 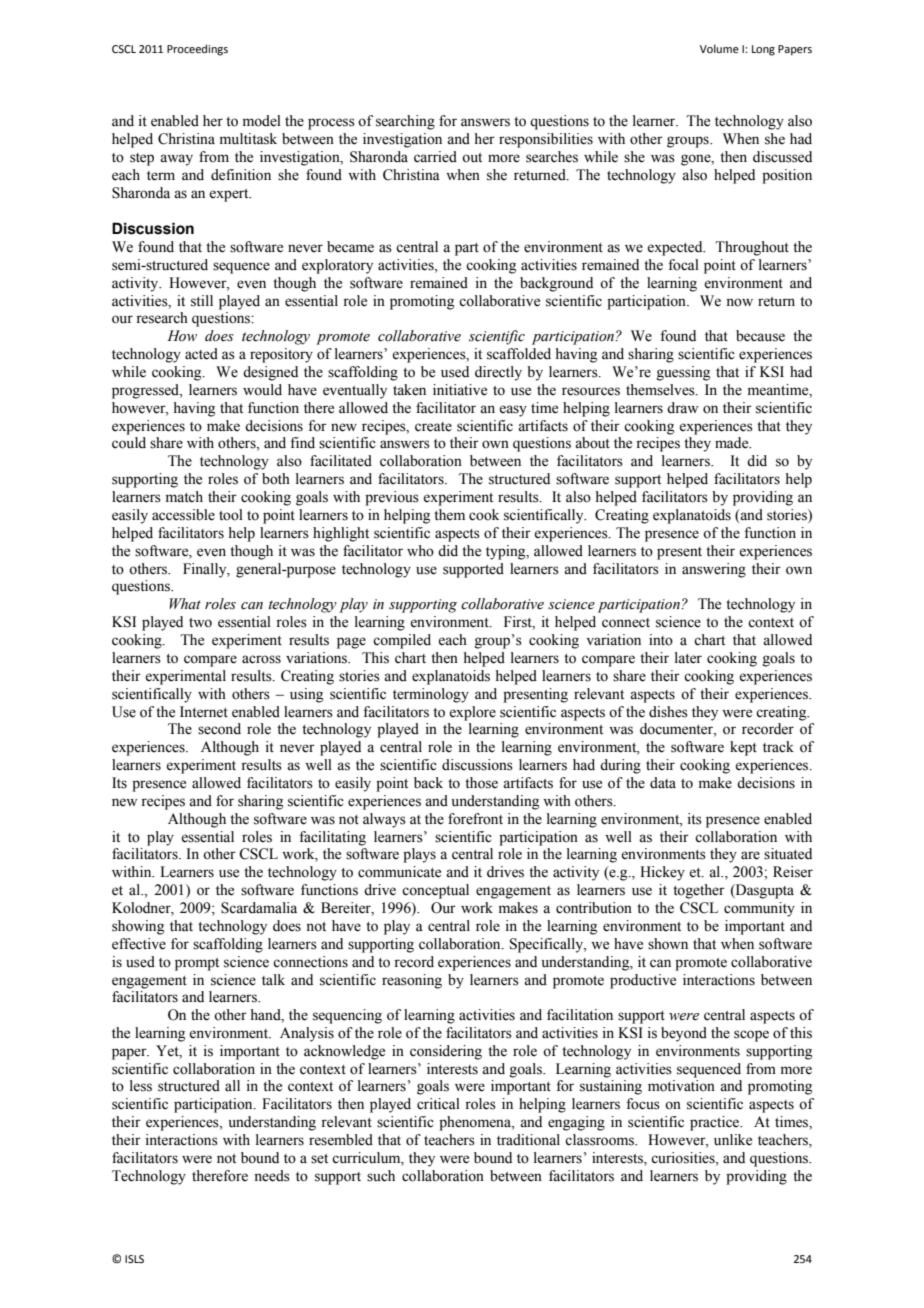 What do you see at coordinates (719, 48) in the screenshot?
I see `Volume` at bounding box center [719, 48].
